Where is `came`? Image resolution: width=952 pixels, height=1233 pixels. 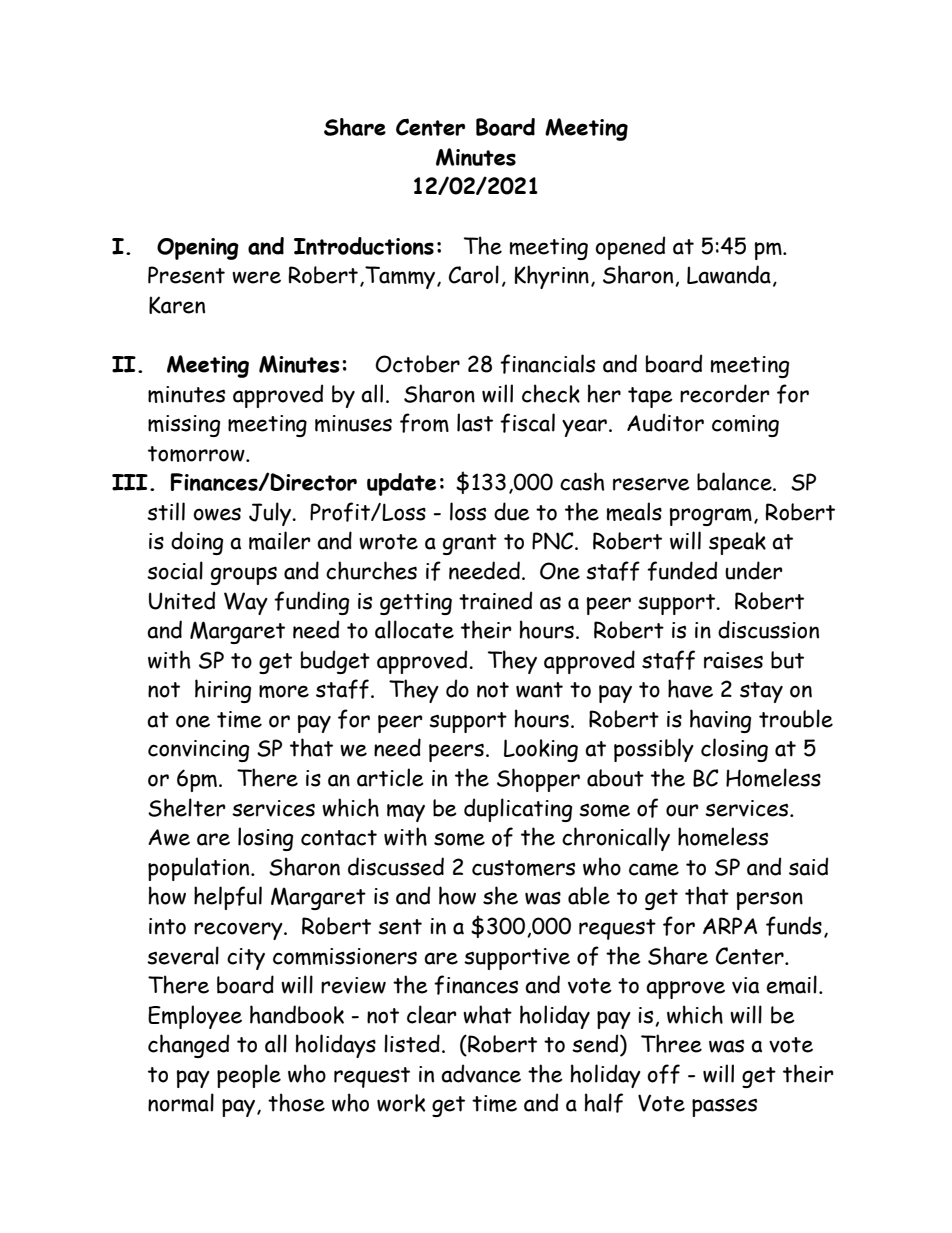 came is located at coordinates (654, 869).
